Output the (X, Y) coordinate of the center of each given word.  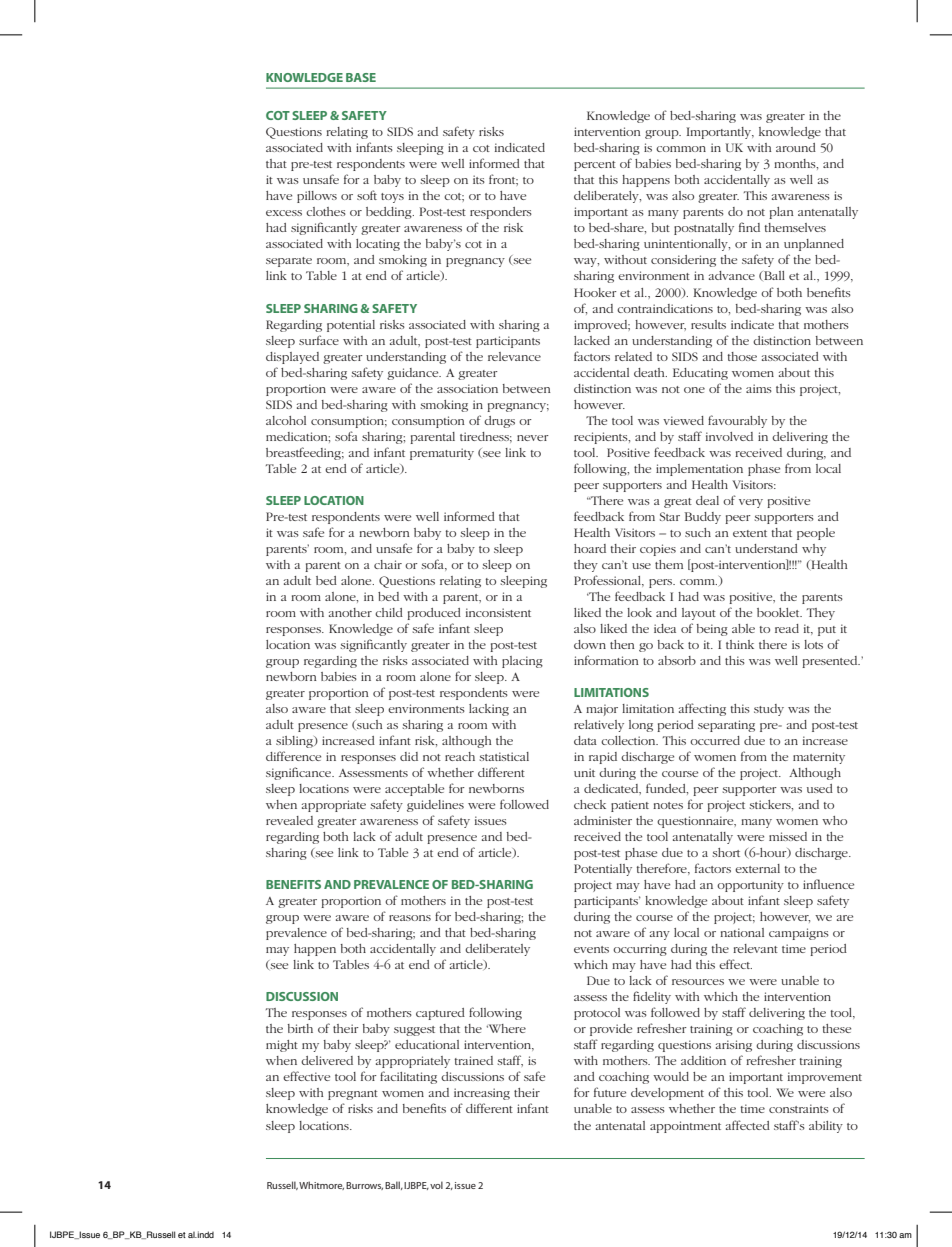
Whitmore (321, 1185)
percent (595, 166)
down (590, 644)
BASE (361, 77)
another (350, 612)
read (787, 628)
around (796, 147)
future (610, 1092)
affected (748, 1125)
